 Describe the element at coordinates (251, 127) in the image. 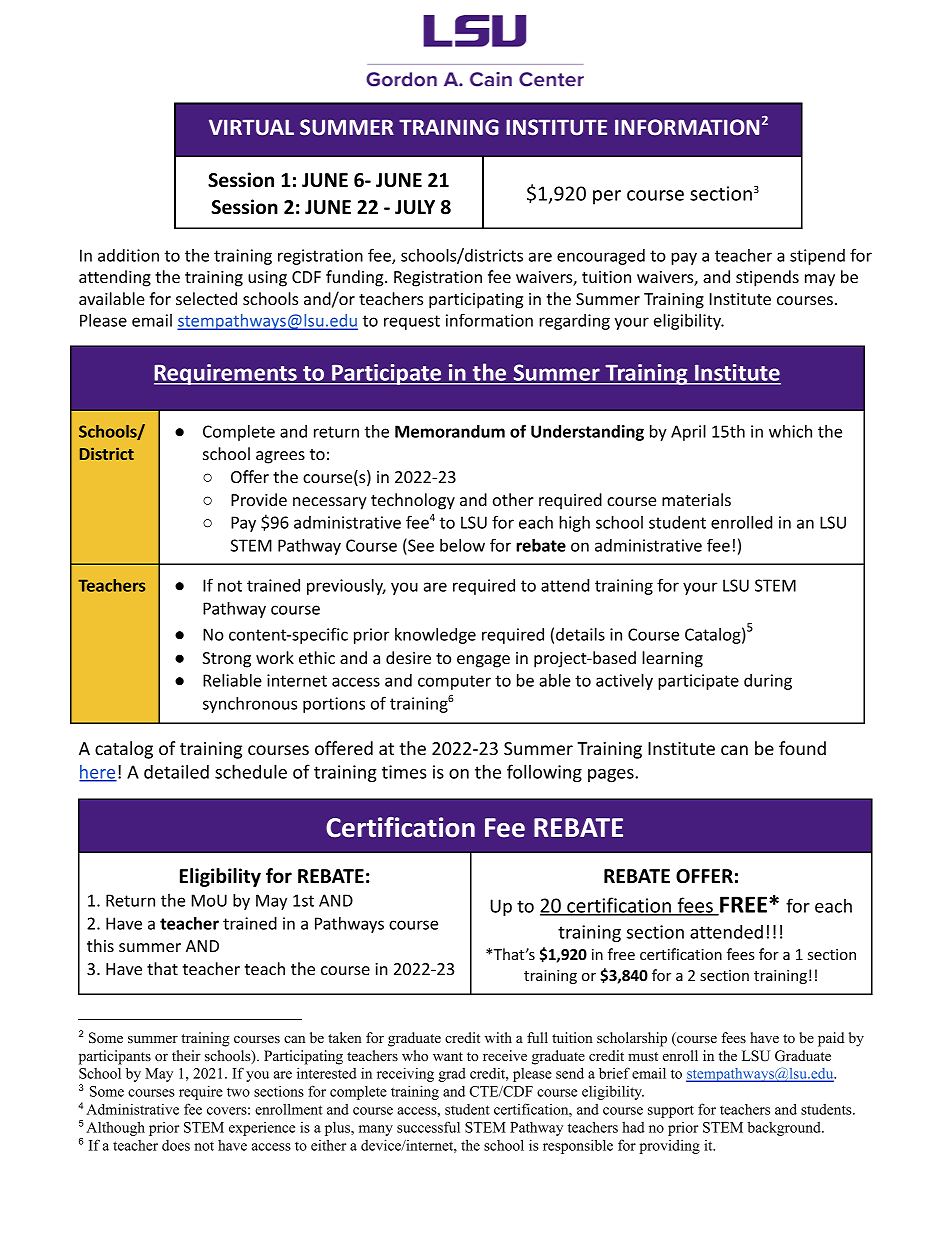

I see `VIRTUAL` at that location.
